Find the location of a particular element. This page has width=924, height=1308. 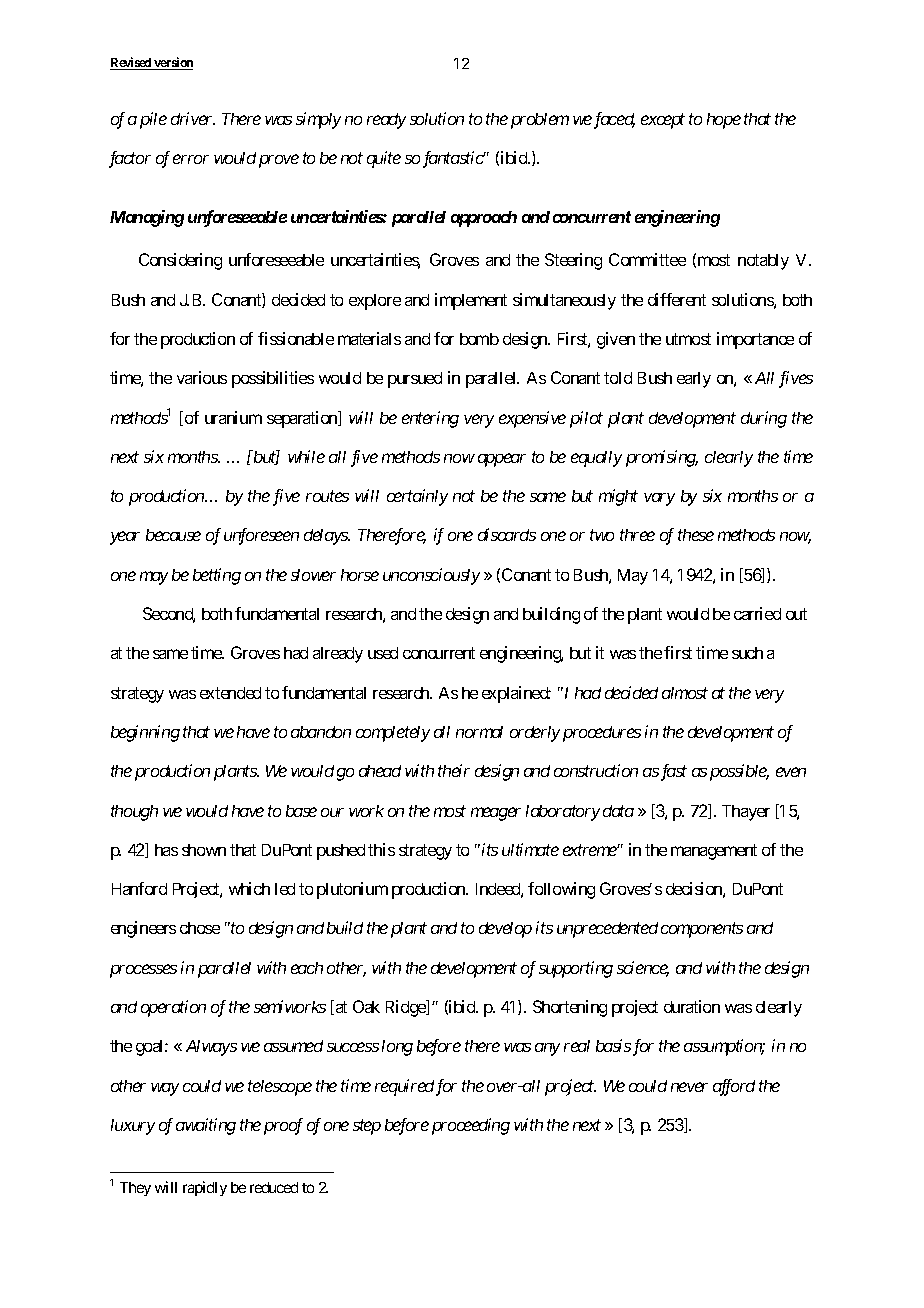

components is located at coordinates (702, 930).
